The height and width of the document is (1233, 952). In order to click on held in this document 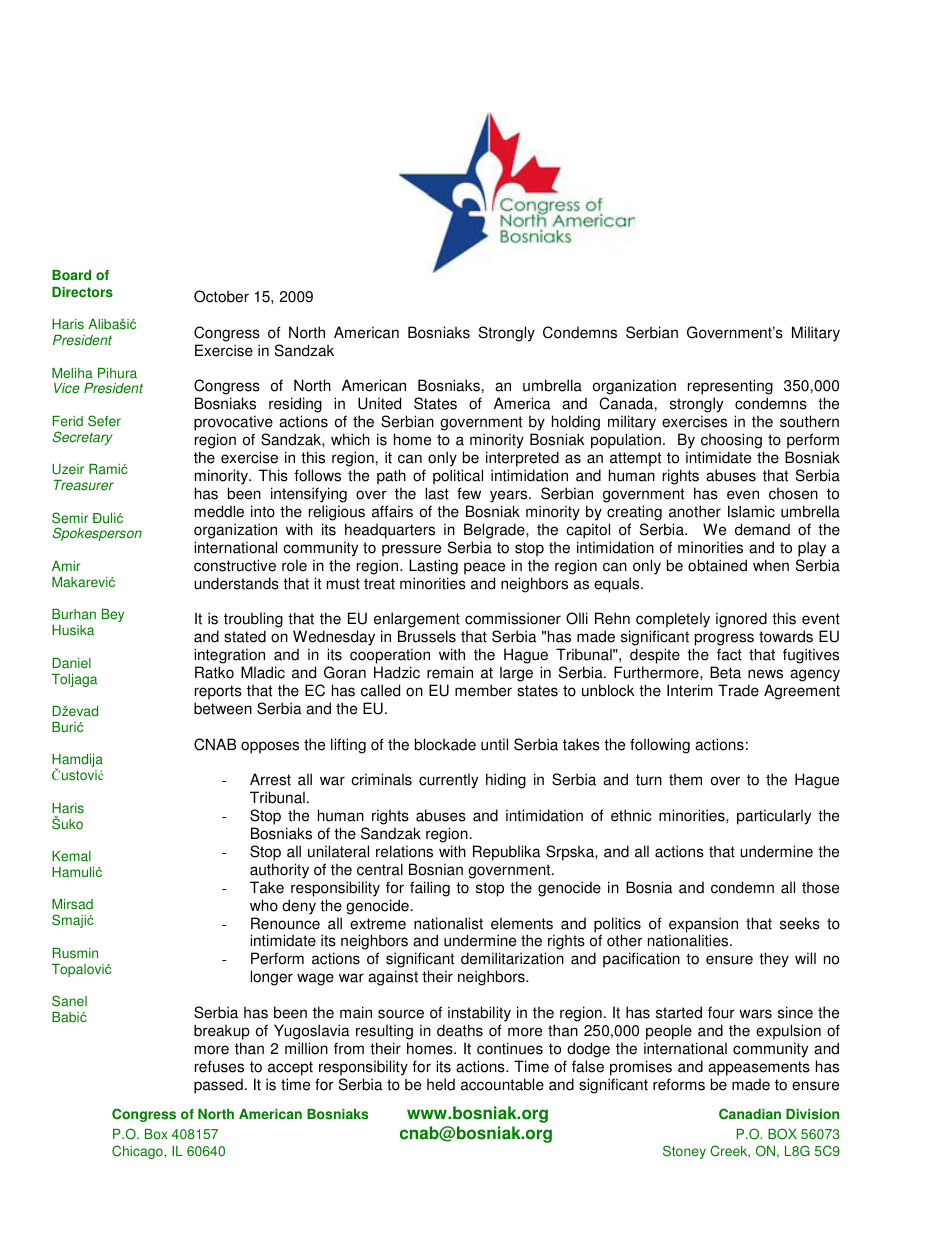, I will do `click(441, 1084)`.
